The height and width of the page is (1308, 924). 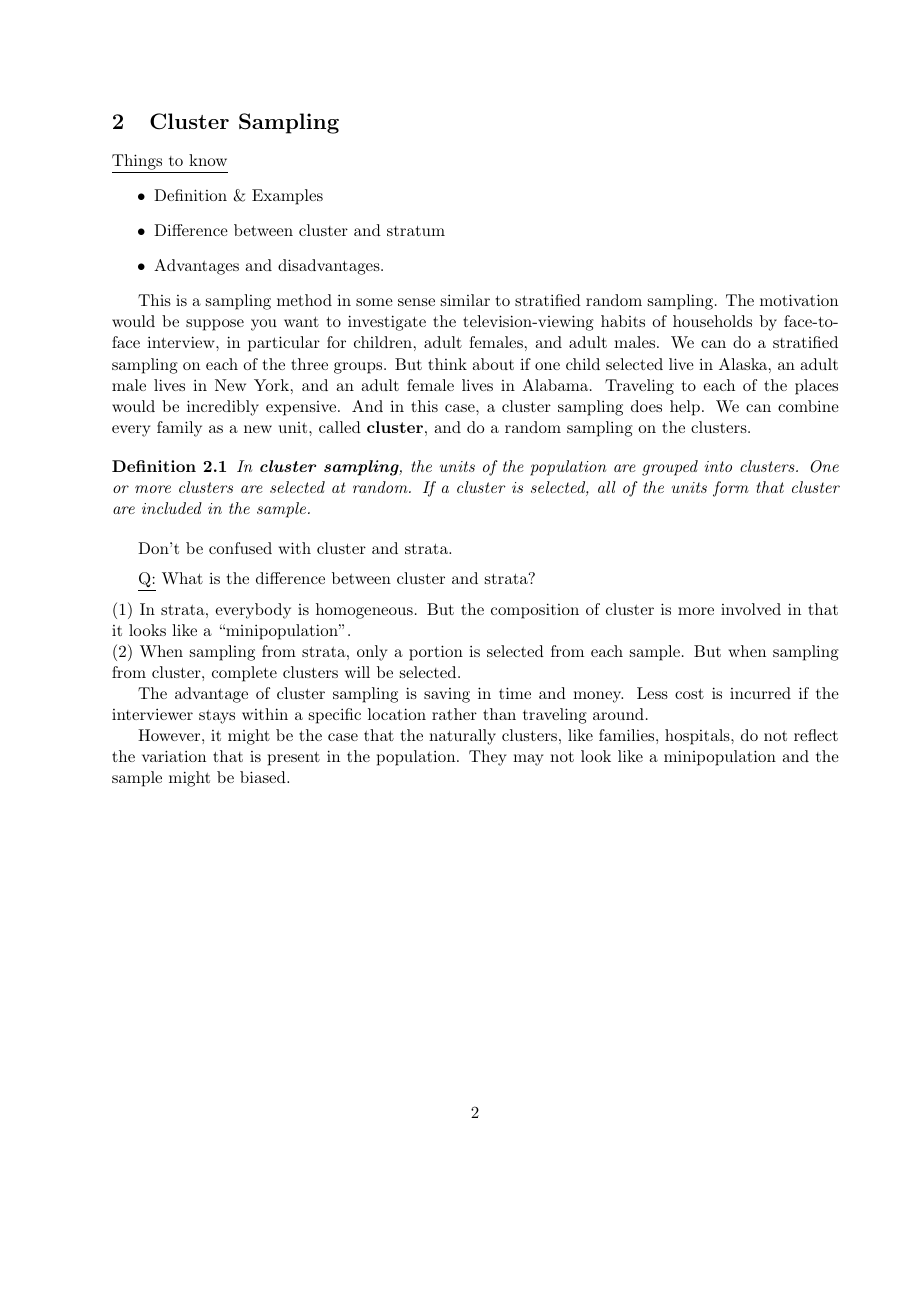 What do you see at coordinates (271, 385) in the page?
I see `York` at bounding box center [271, 385].
